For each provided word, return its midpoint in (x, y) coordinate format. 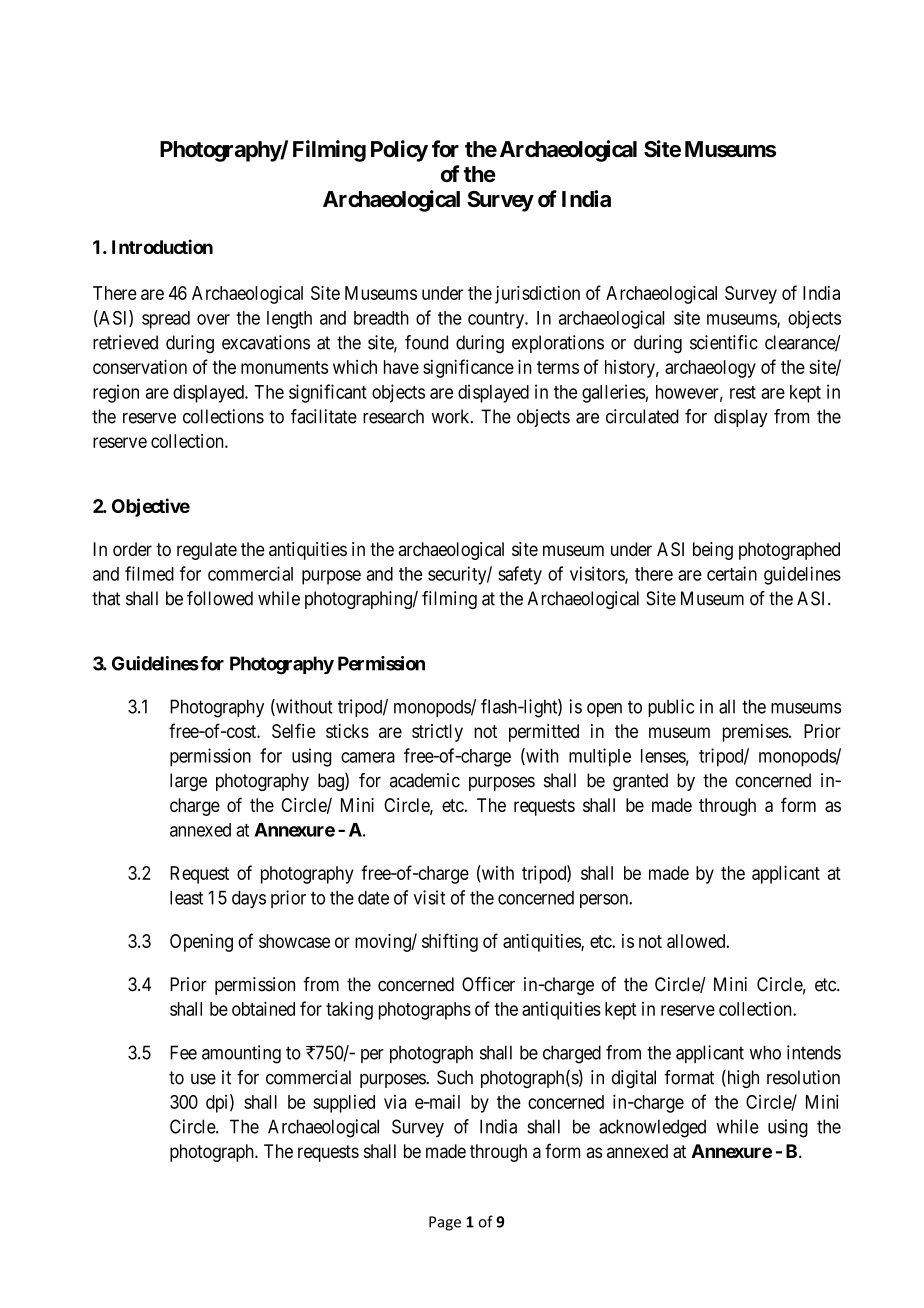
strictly (437, 733)
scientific (724, 342)
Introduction (162, 246)
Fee (183, 1052)
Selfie (294, 730)
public (671, 708)
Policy (399, 151)
